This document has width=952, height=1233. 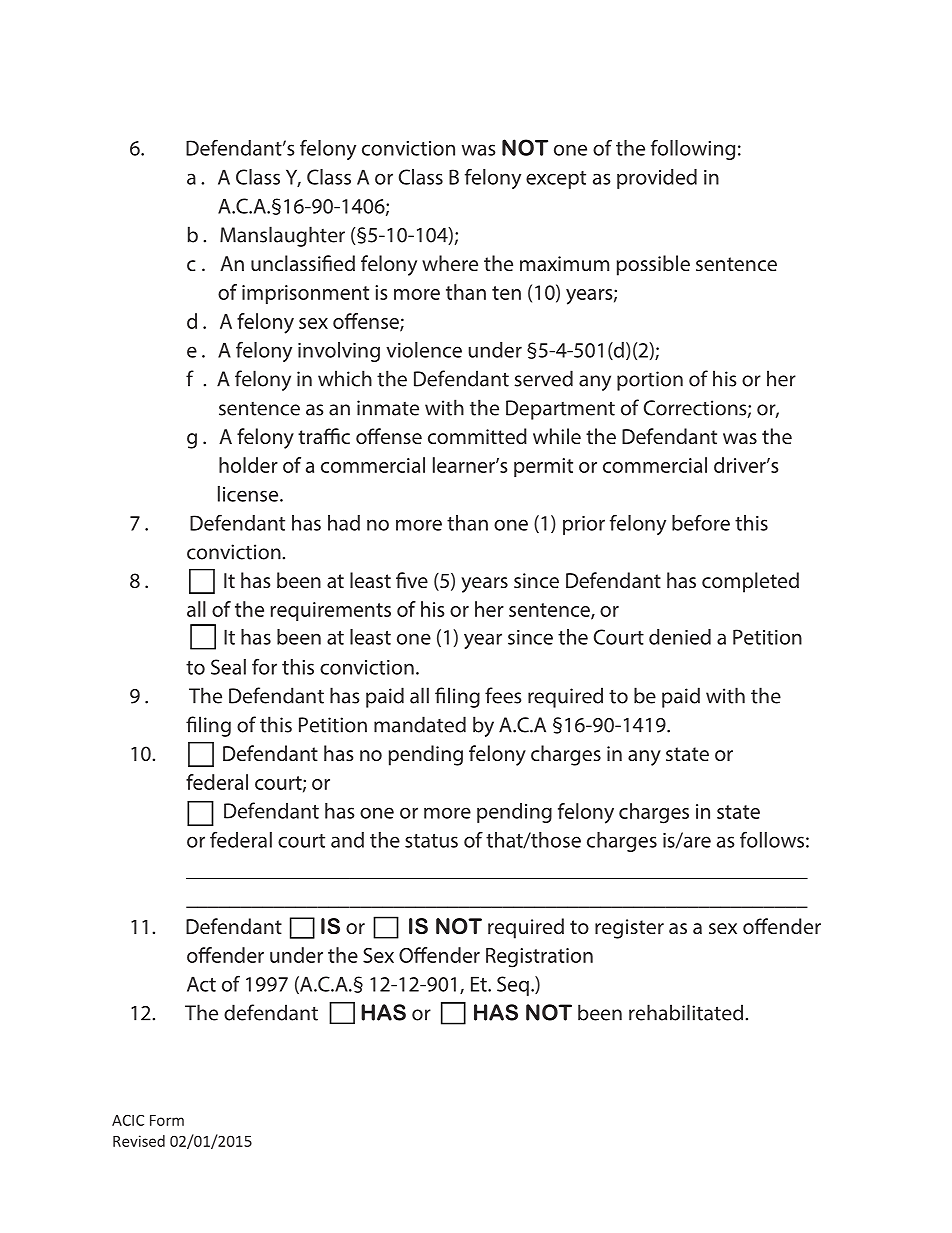 What do you see at coordinates (431, 841) in the document?
I see `status` at bounding box center [431, 841].
